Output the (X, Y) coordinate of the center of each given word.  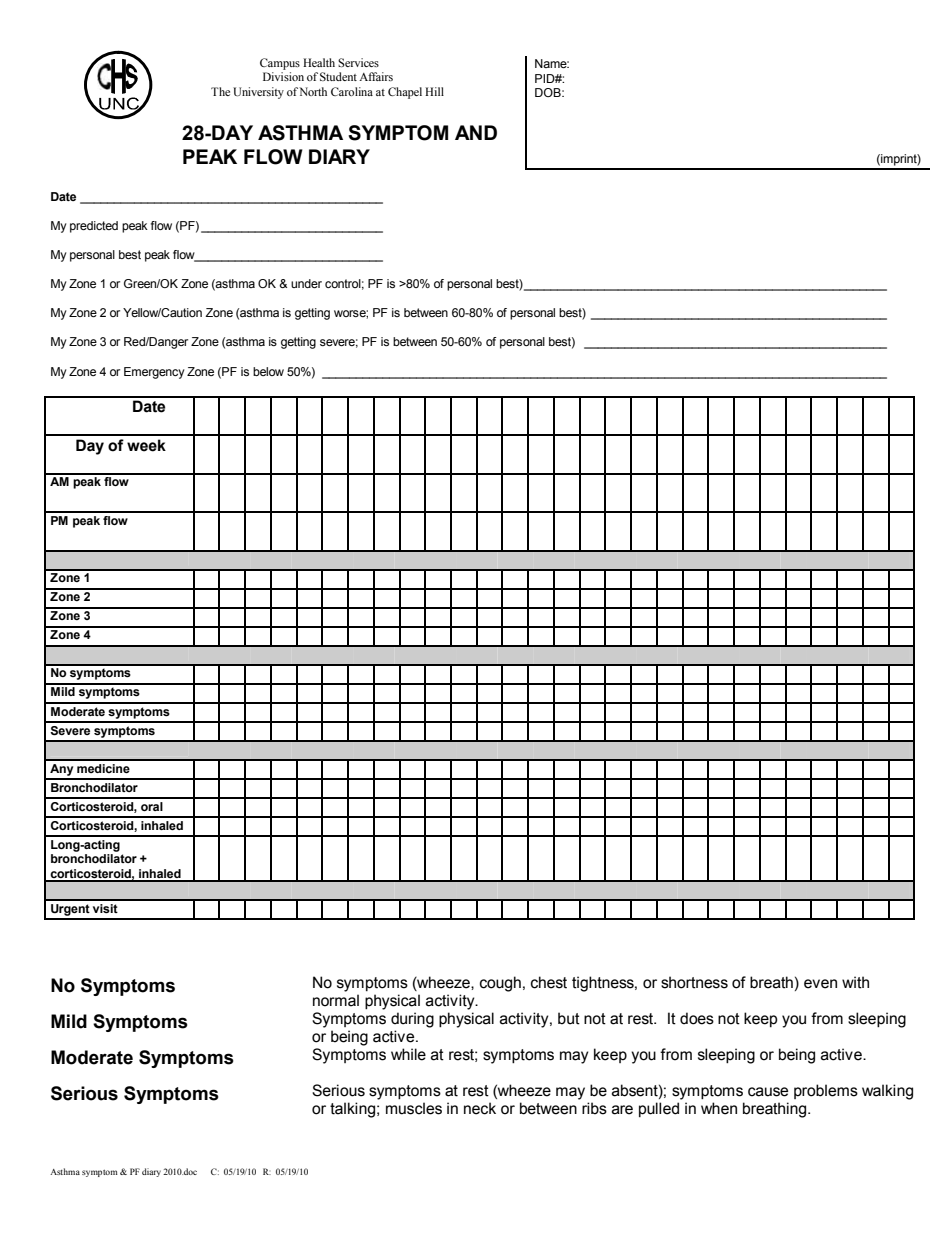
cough (500, 984)
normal (336, 1000)
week (146, 445)
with (855, 982)
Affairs (376, 76)
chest (549, 982)
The (220, 91)
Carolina (352, 91)
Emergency (154, 373)
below (268, 371)
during (412, 1020)
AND (476, 132)
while (408, 1054)
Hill (434, 91)
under (306, 283)
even (820, 984)
